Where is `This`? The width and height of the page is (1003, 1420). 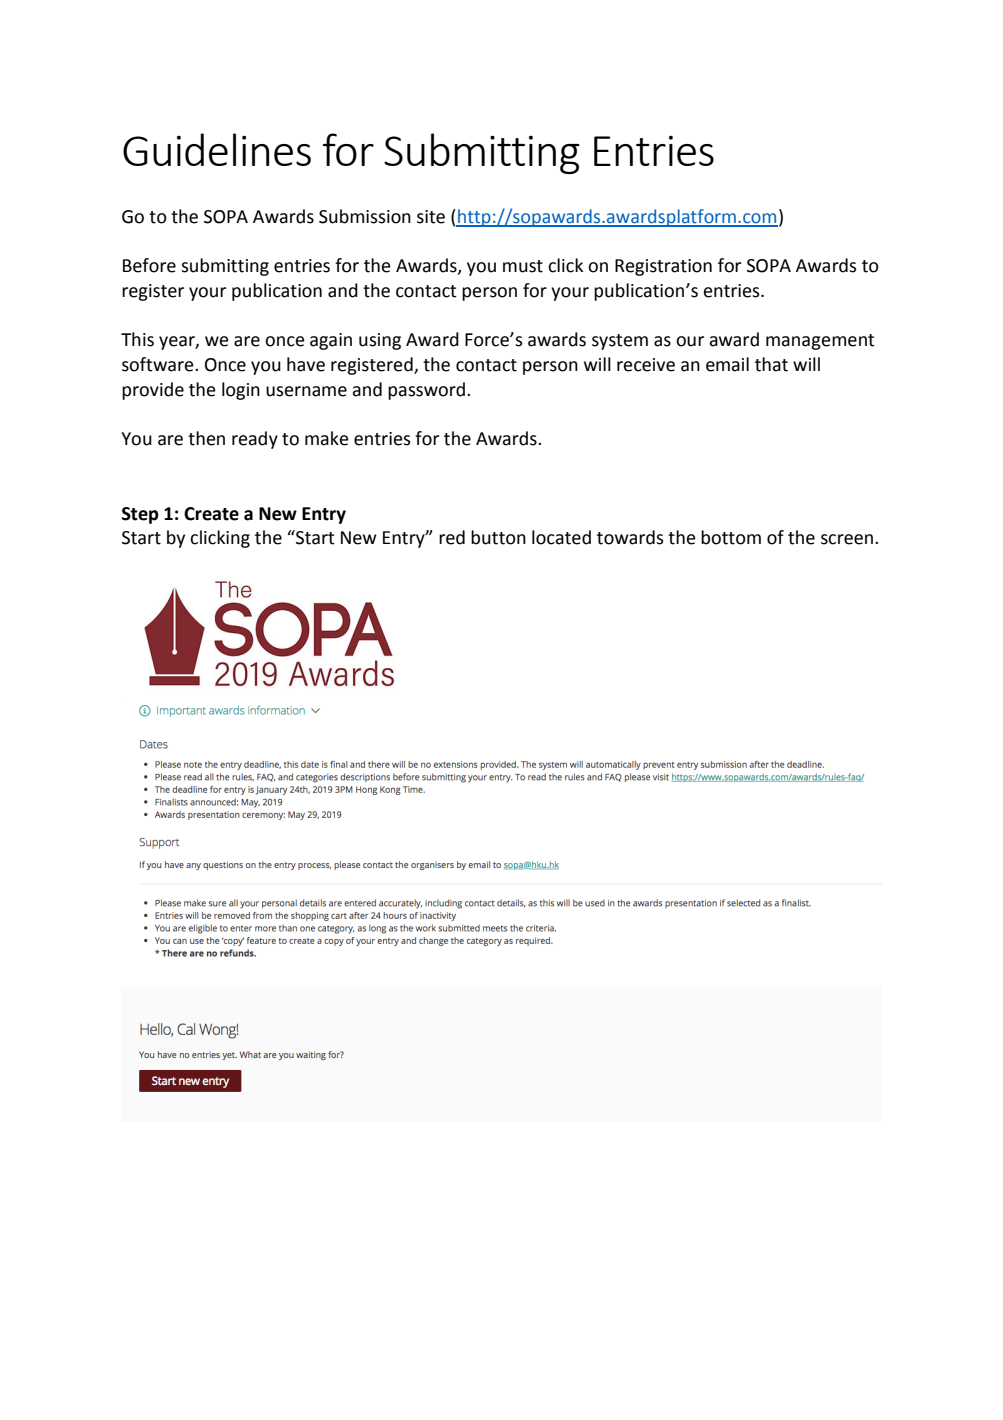
This is located at coordinates (137, 339).
